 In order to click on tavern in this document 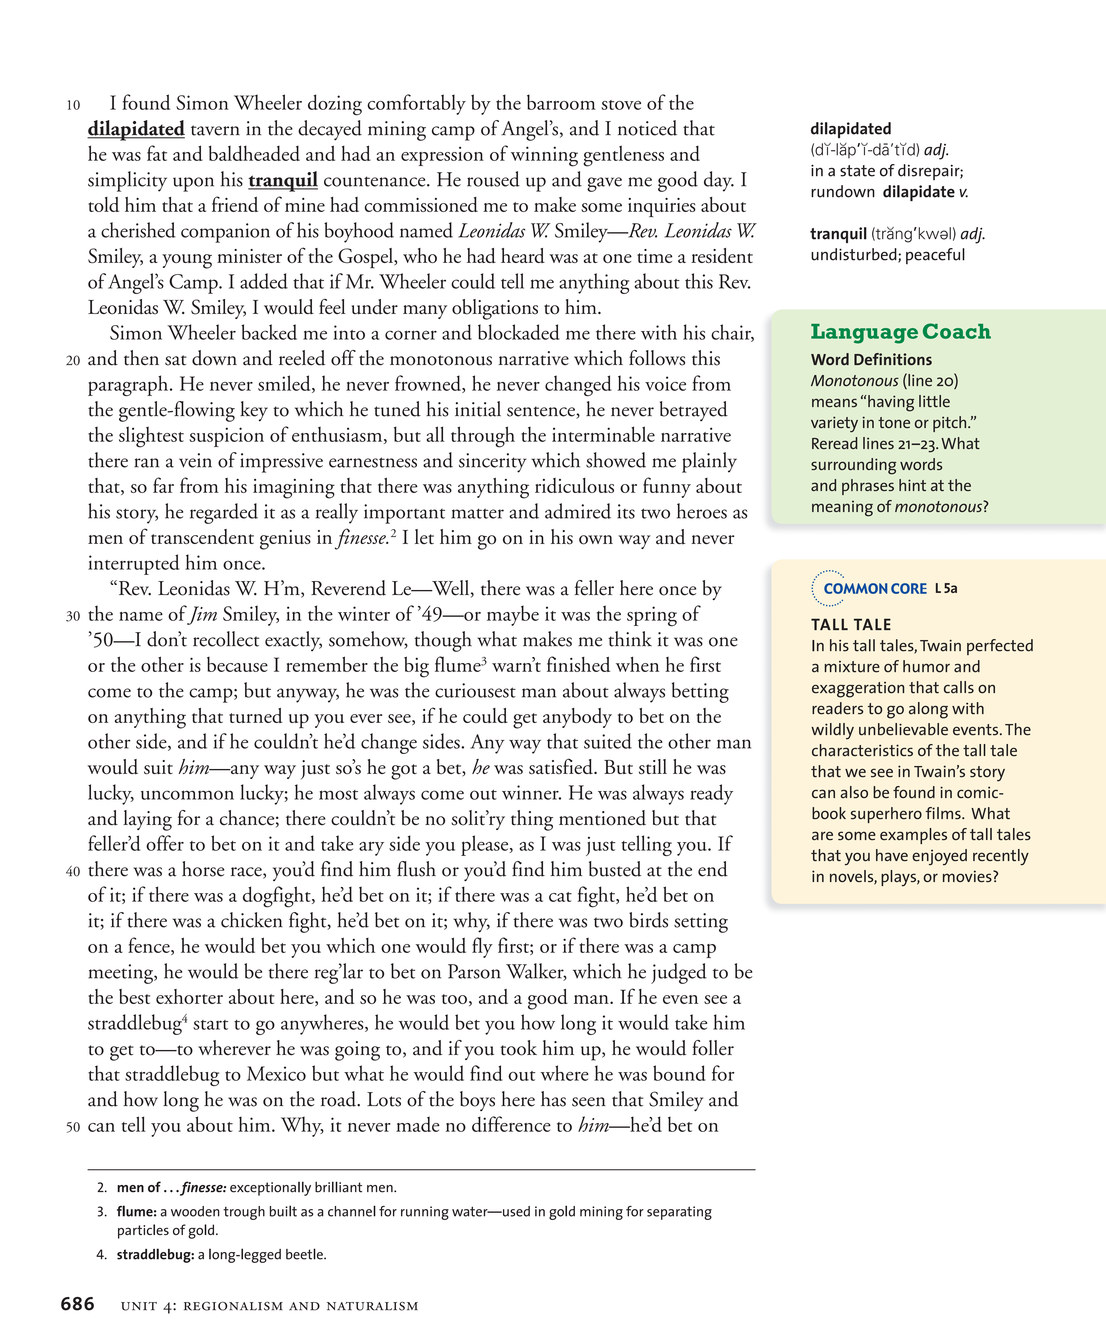, I will do `click(215, 130)`.
